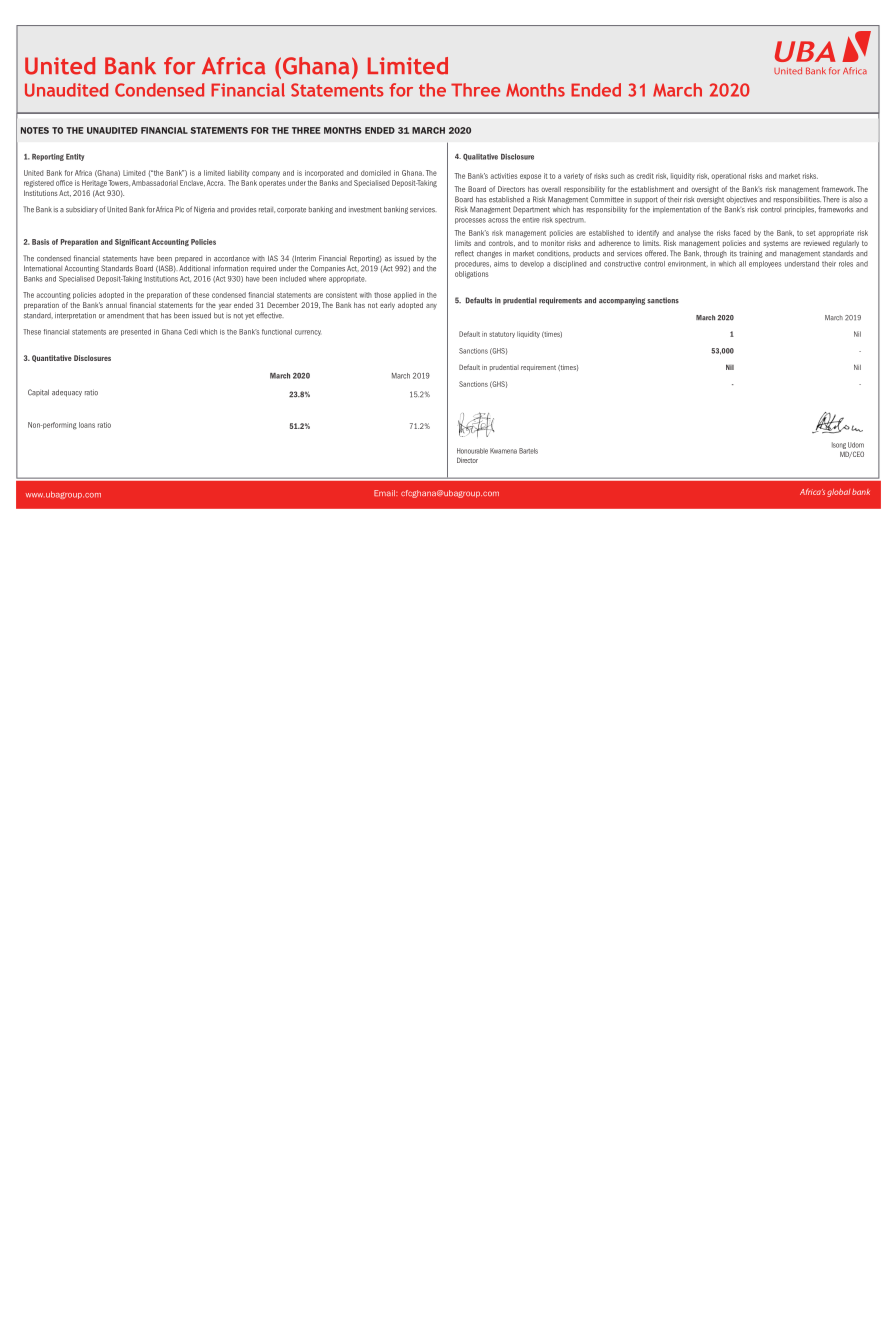 This image has width=896, height=1319. What do you see at coordinates (838, 493) in the image?
I see `global` at bounding box center [838, 493].
